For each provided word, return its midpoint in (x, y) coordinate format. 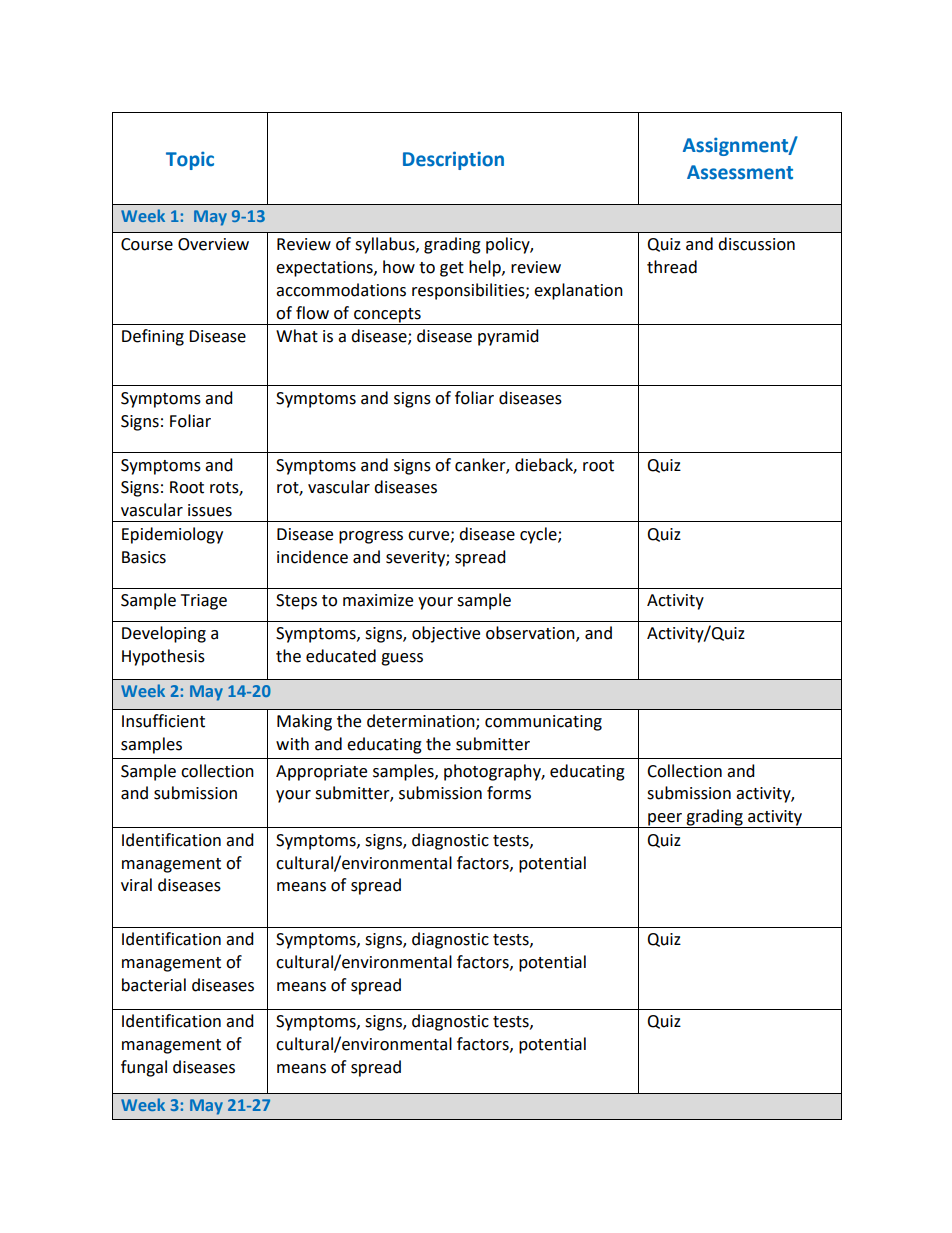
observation (531, 634)
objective (446, 634)
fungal (144, 1068)
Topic (190, 160)
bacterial (154, 985)
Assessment (740, 172)
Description (453, 160)
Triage (204, 602)
